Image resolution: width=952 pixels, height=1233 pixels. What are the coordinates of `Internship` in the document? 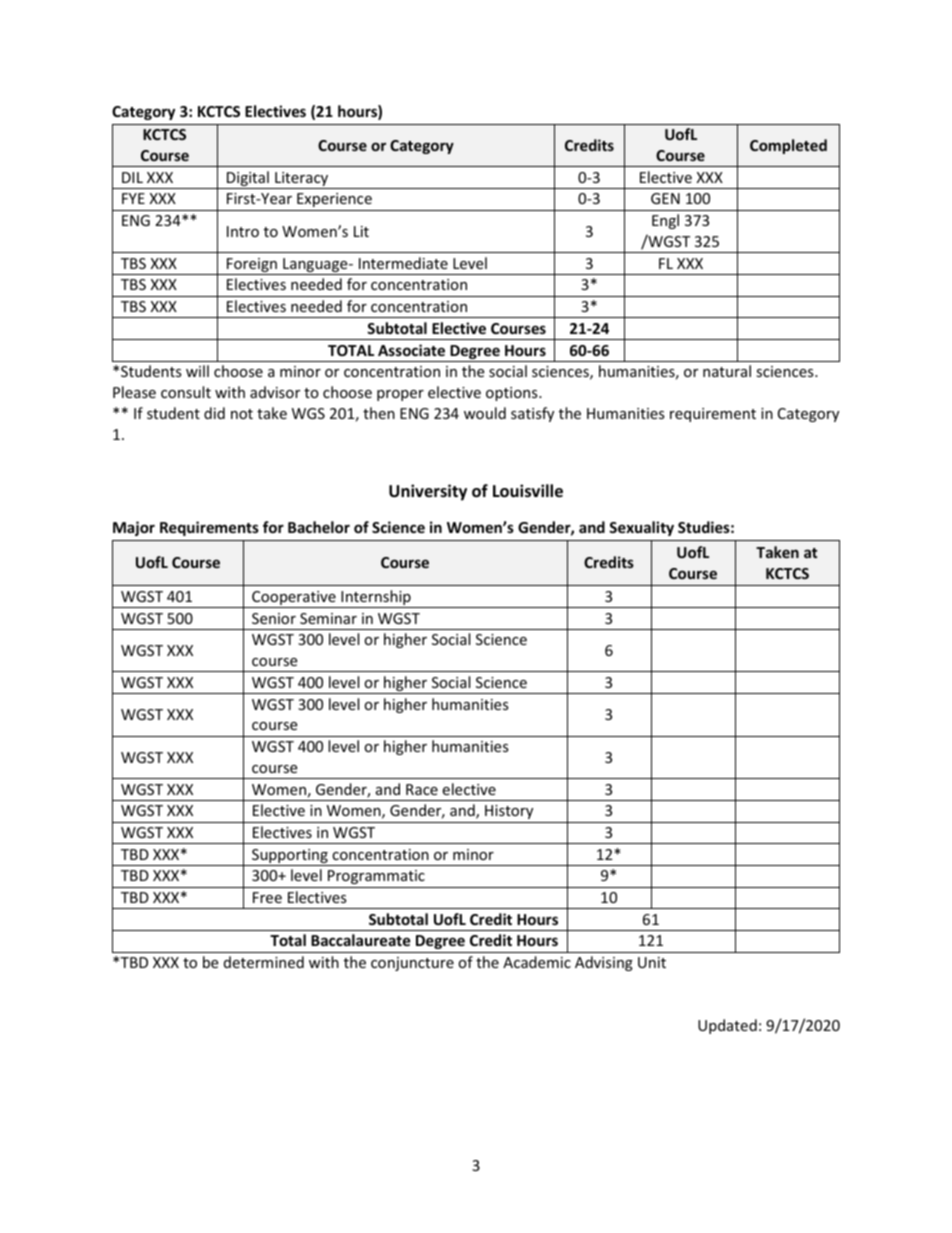 It's located at (376, 599).
